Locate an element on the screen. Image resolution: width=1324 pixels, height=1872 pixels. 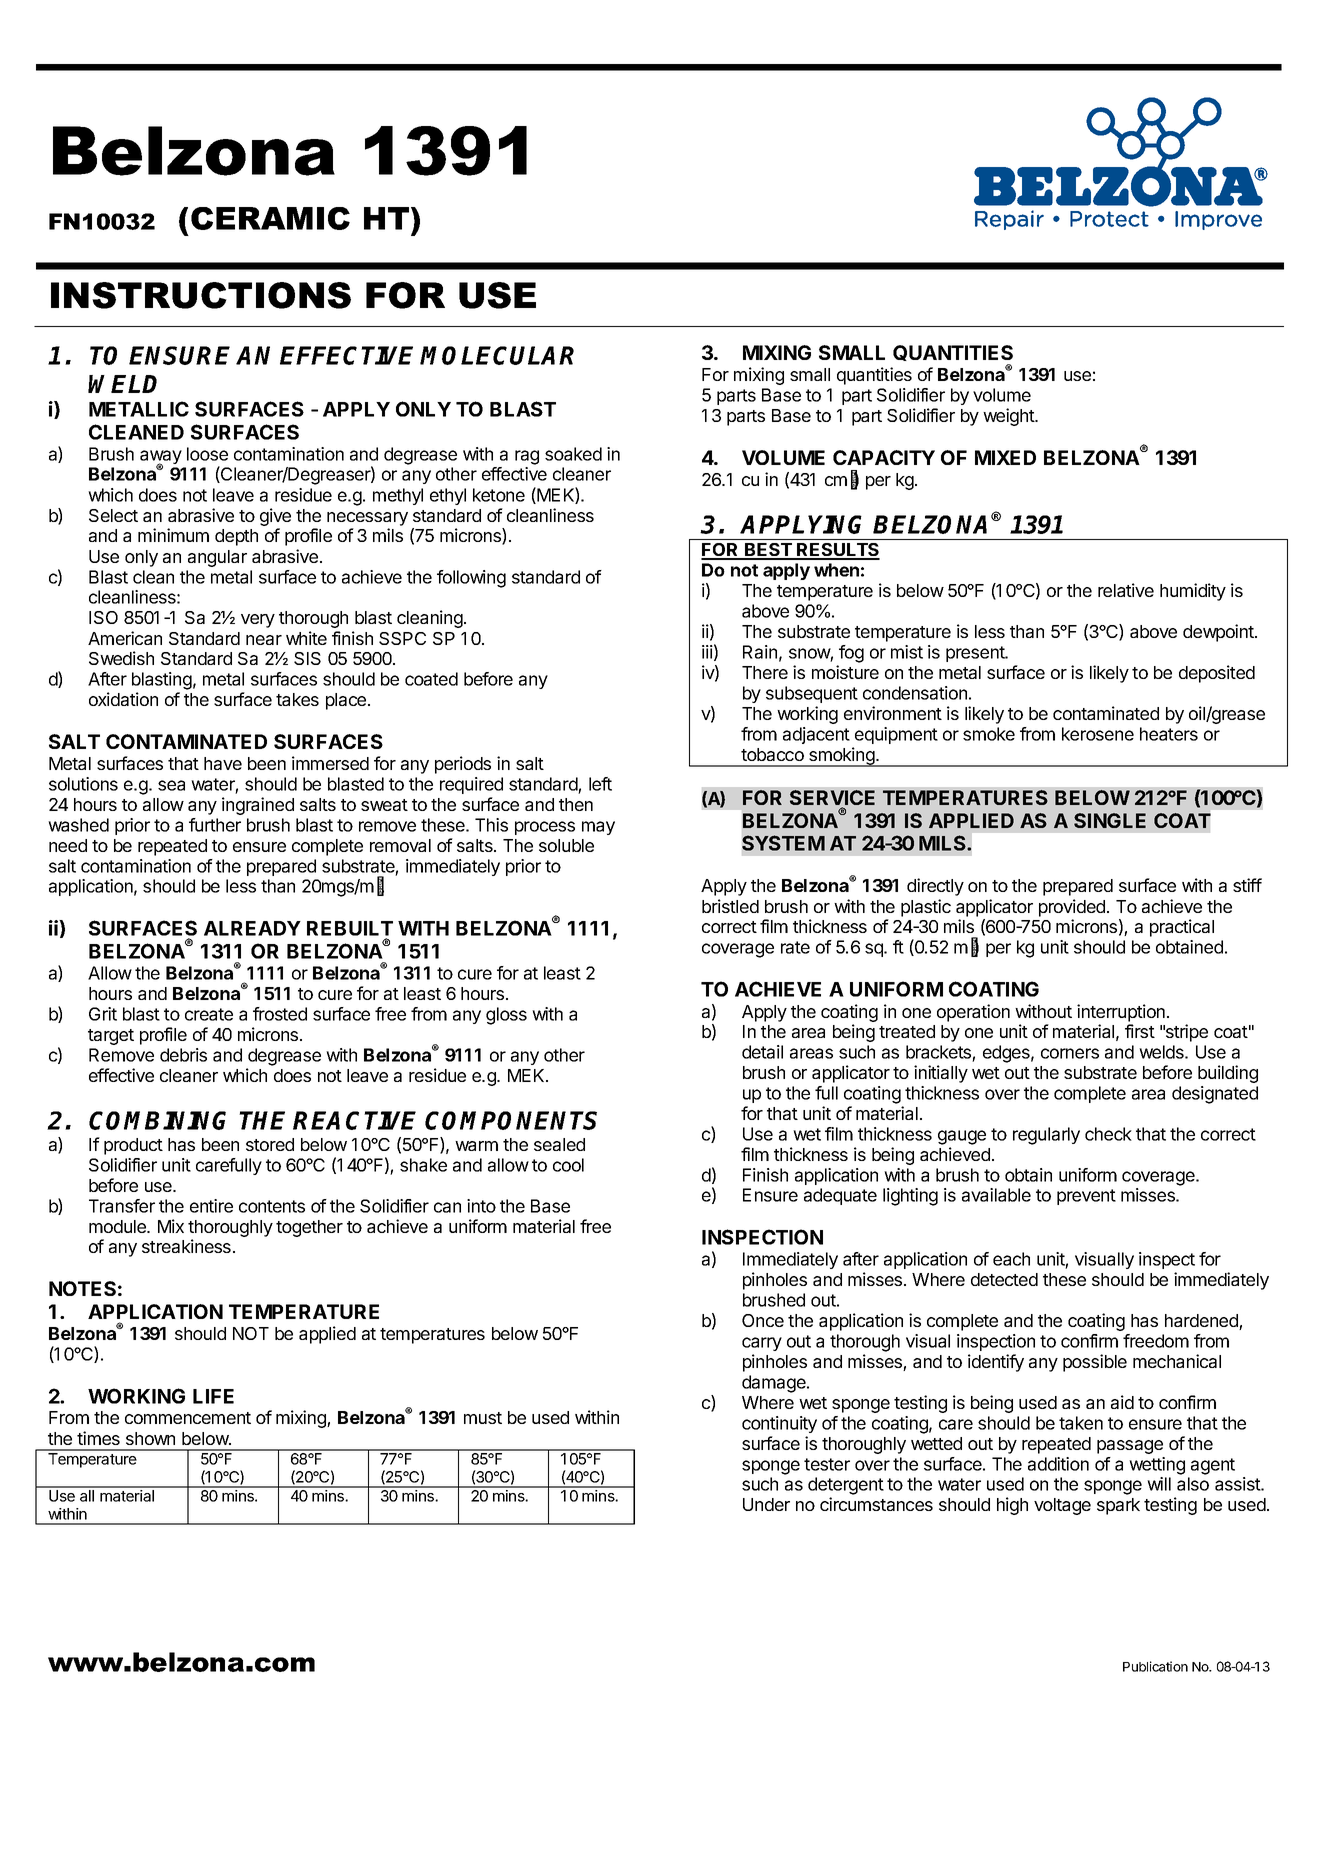
soaked is located at coordinates (573, 454).
